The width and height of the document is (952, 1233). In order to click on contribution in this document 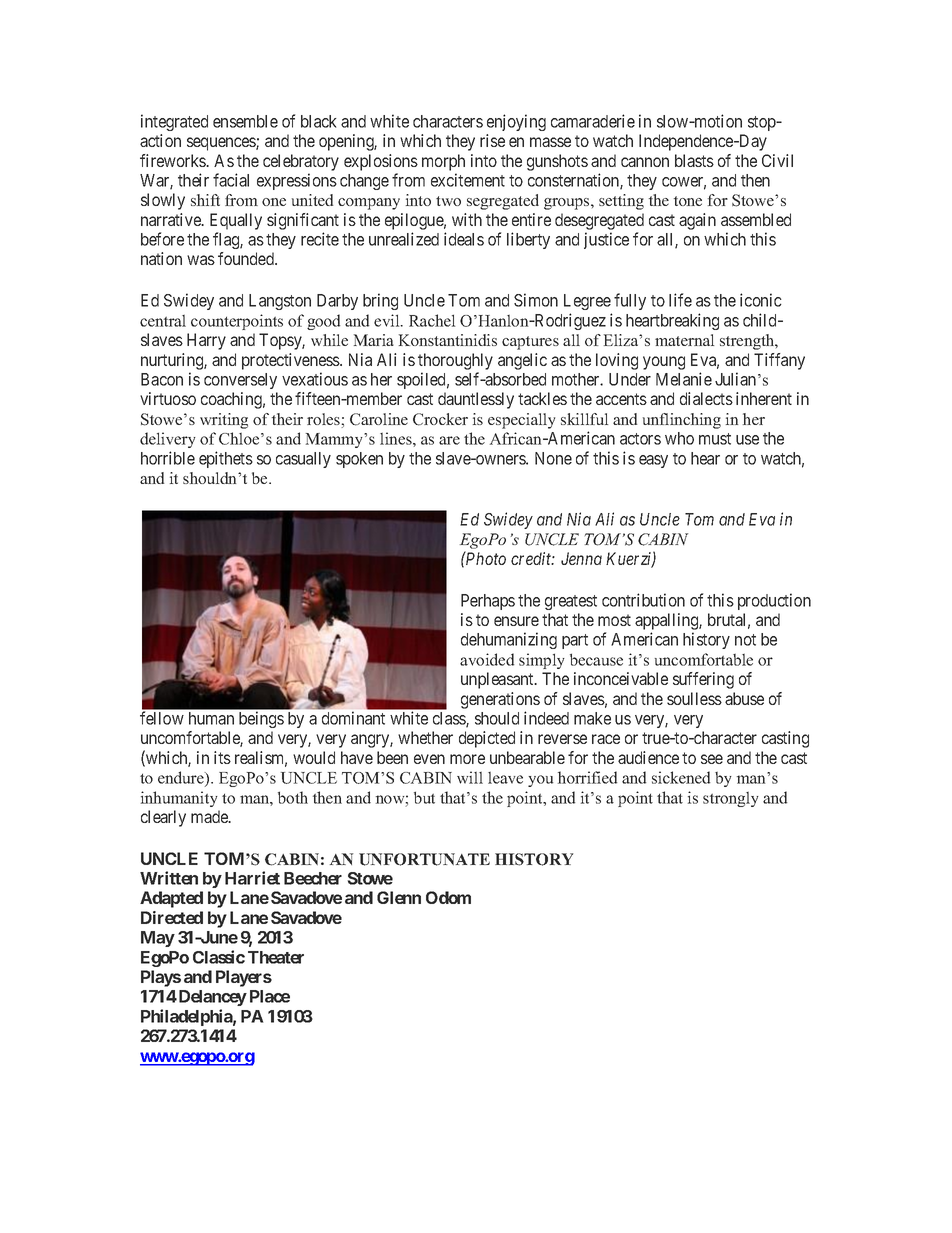, I will do `click(643, 600)`.
